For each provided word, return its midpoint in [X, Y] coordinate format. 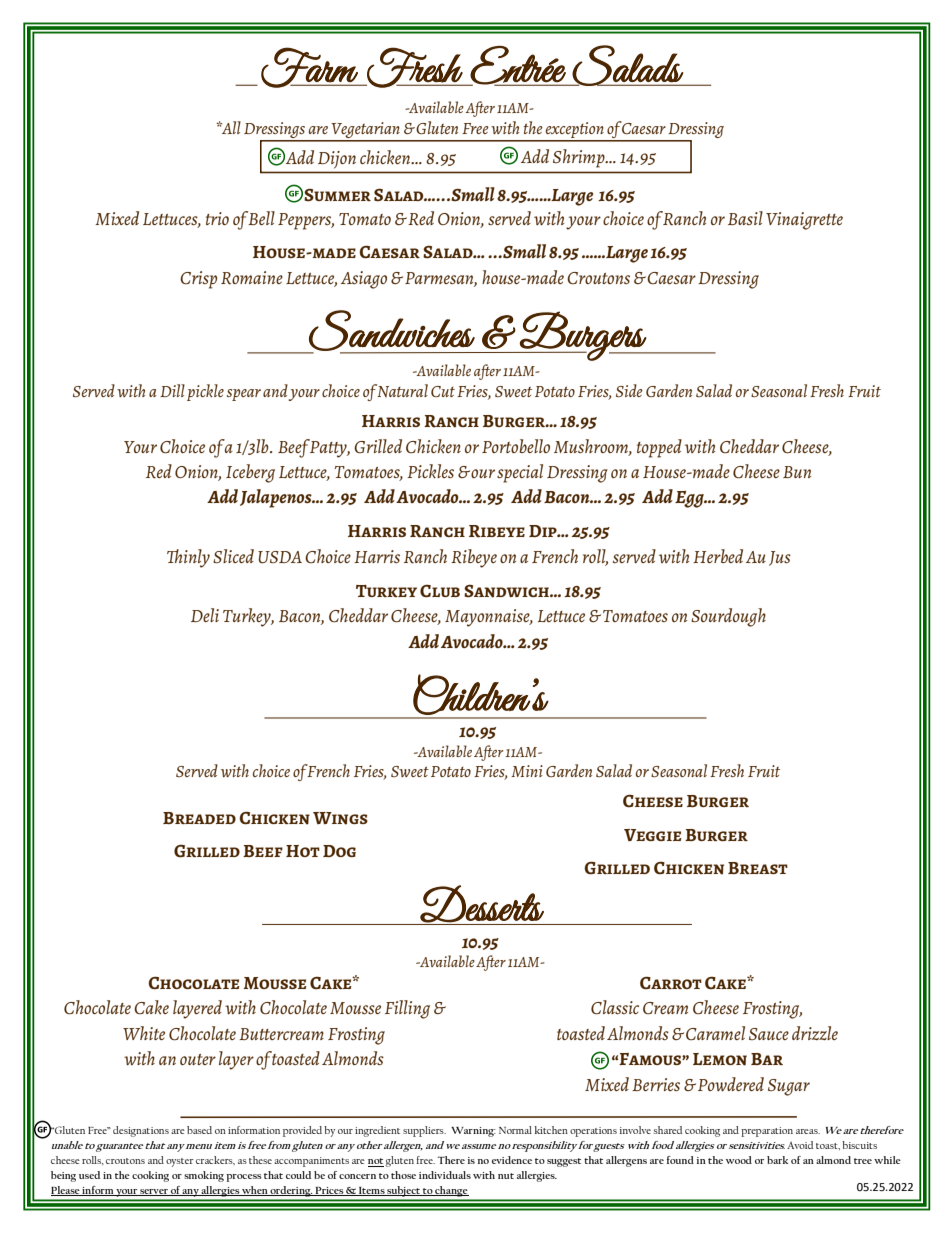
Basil [745, 218]
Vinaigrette [804, 221]
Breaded [199, 818]
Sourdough [728, 617]
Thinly [188, 558]
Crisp [198, 280]
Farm [310, 67]
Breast [758, 868]
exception [575, 131]
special [520, 473]
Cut [443, 391]
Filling [407, 1009]
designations [141, 1131]
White [144, 1033]
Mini [527, 771]
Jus [780, 558]
